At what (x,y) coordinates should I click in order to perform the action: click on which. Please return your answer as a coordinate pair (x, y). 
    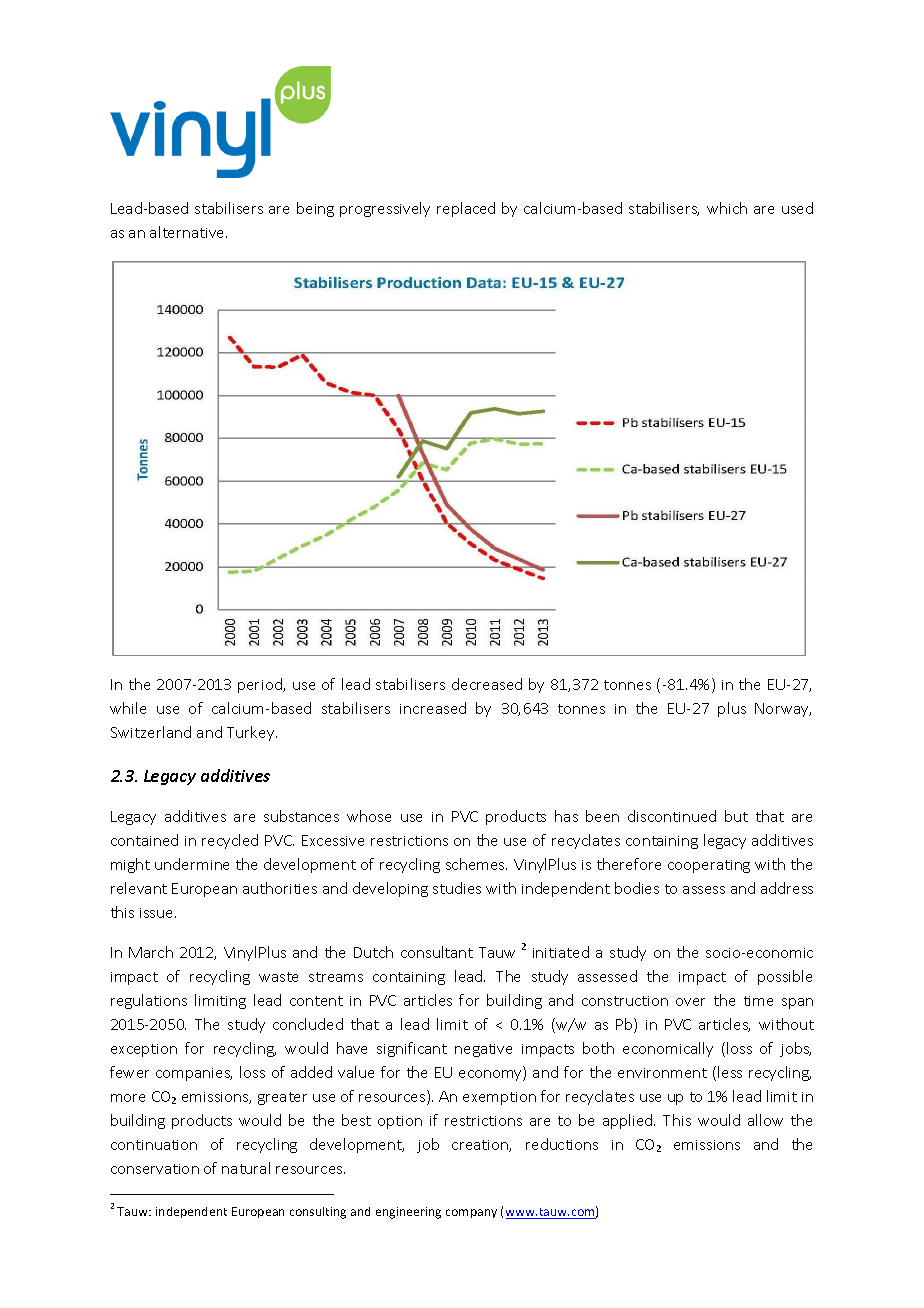
    Looking at the image, I should click on (727, 208).
